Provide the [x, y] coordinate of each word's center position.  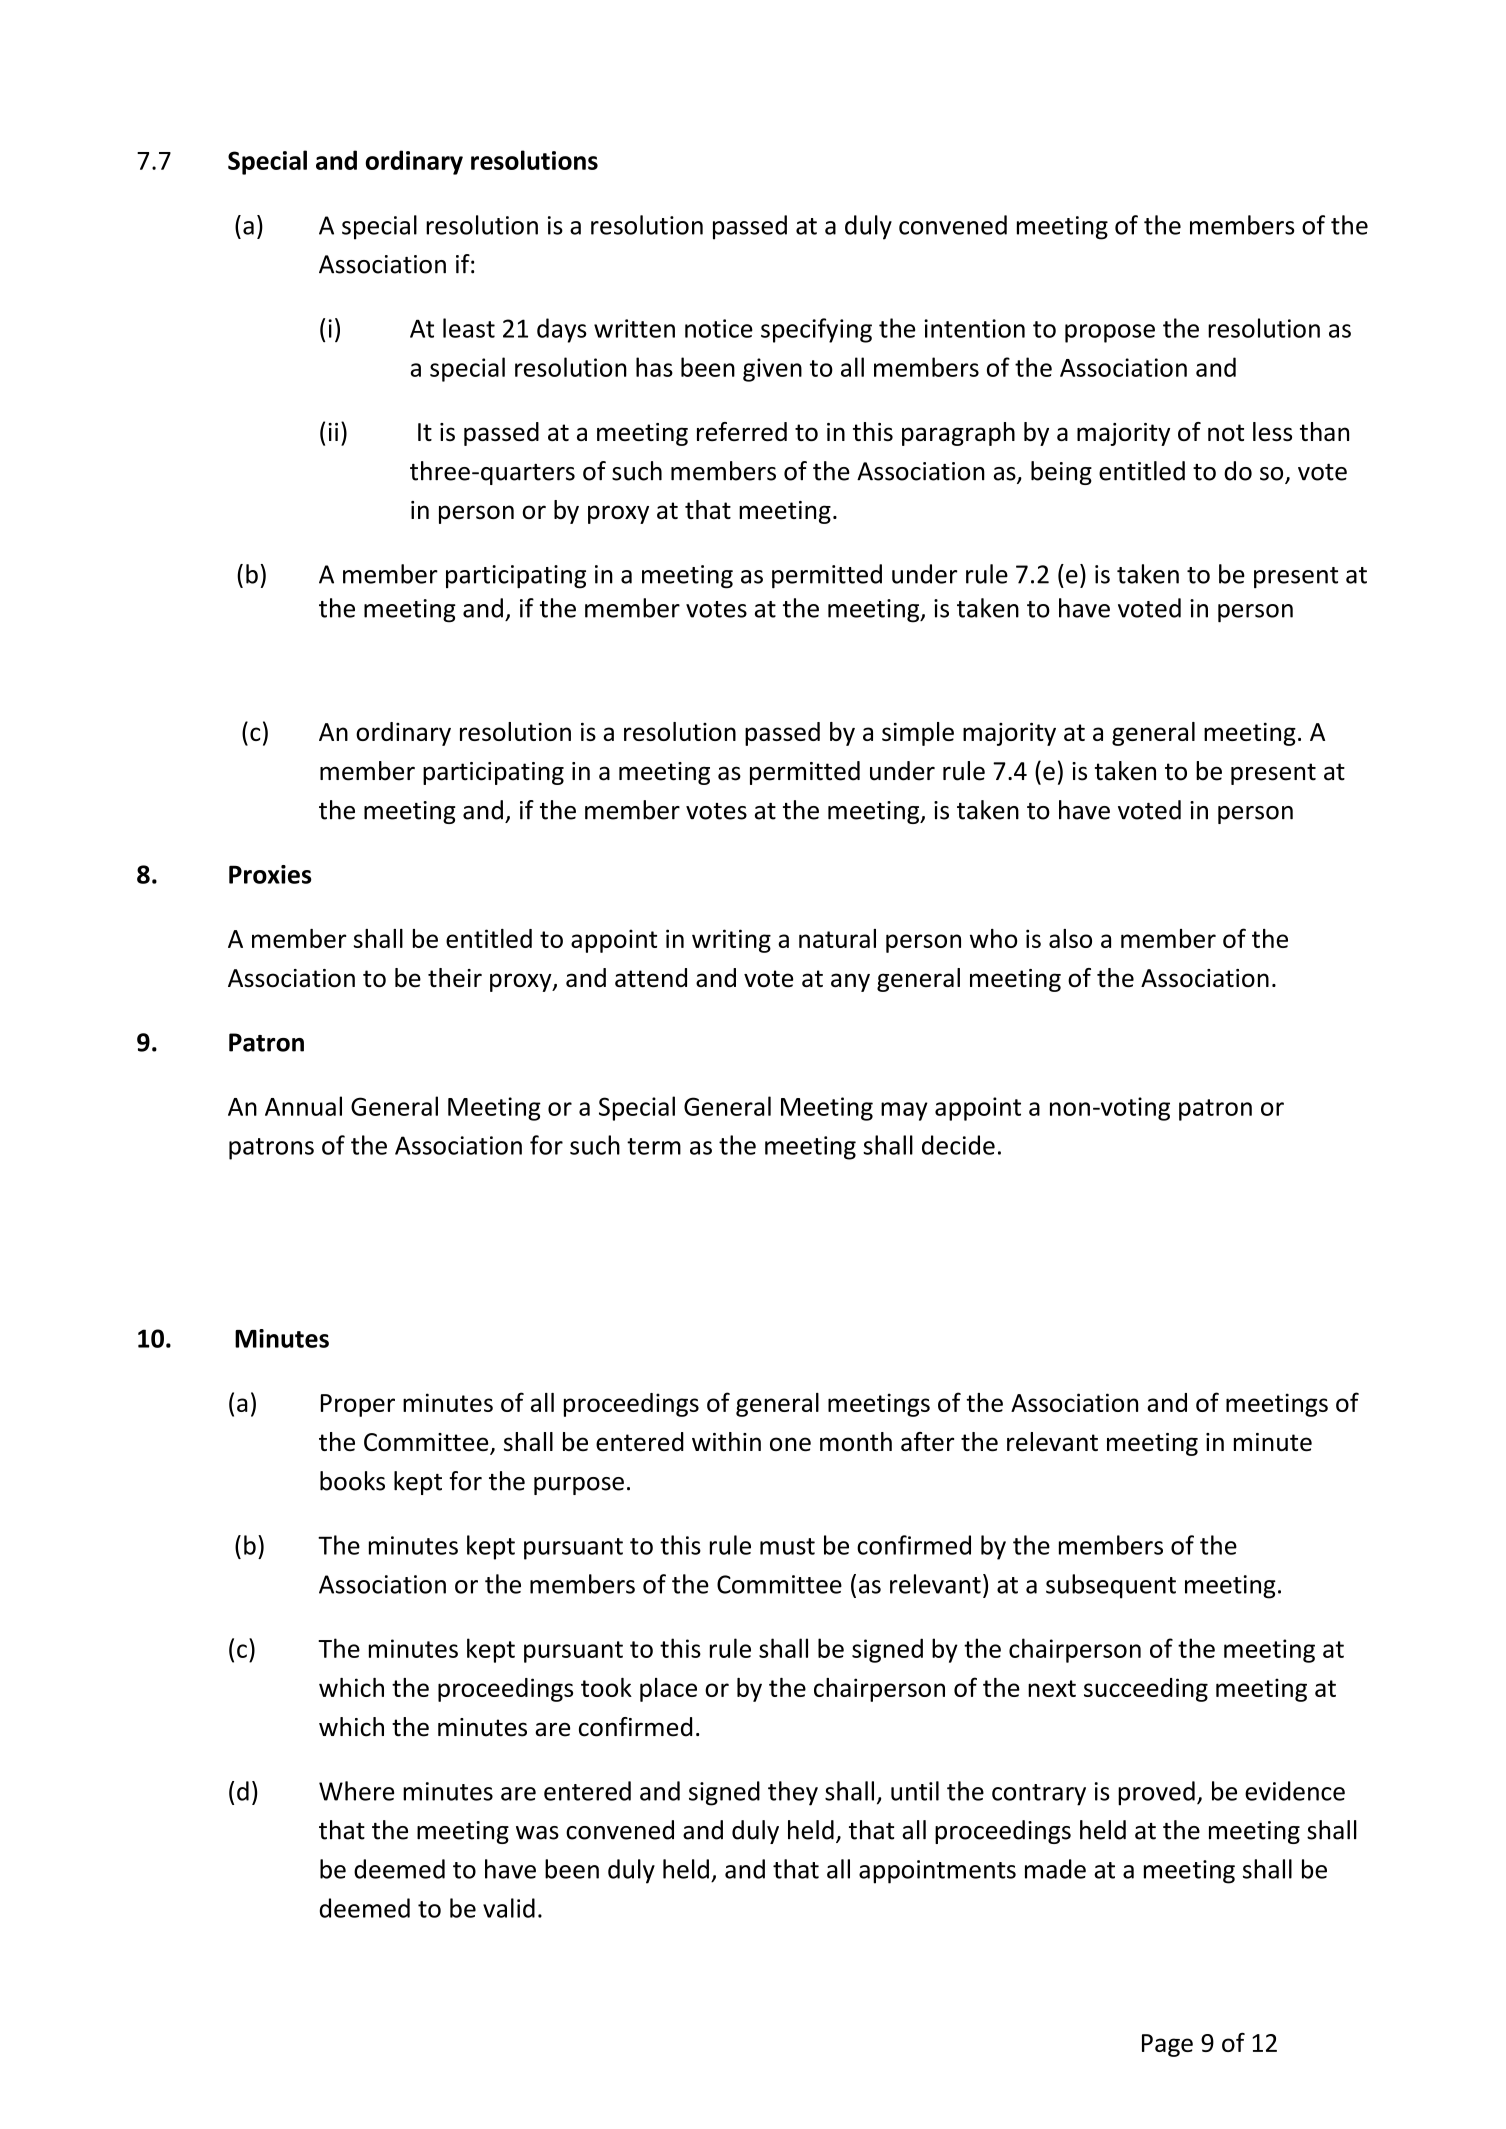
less [1272, 431]
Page [1167, 2045]
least [469, 328]
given [772, 370]
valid [509, 1908]
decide [958, 1145]
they [793, 1793]
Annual [303, 1106]
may [904, 1111]
